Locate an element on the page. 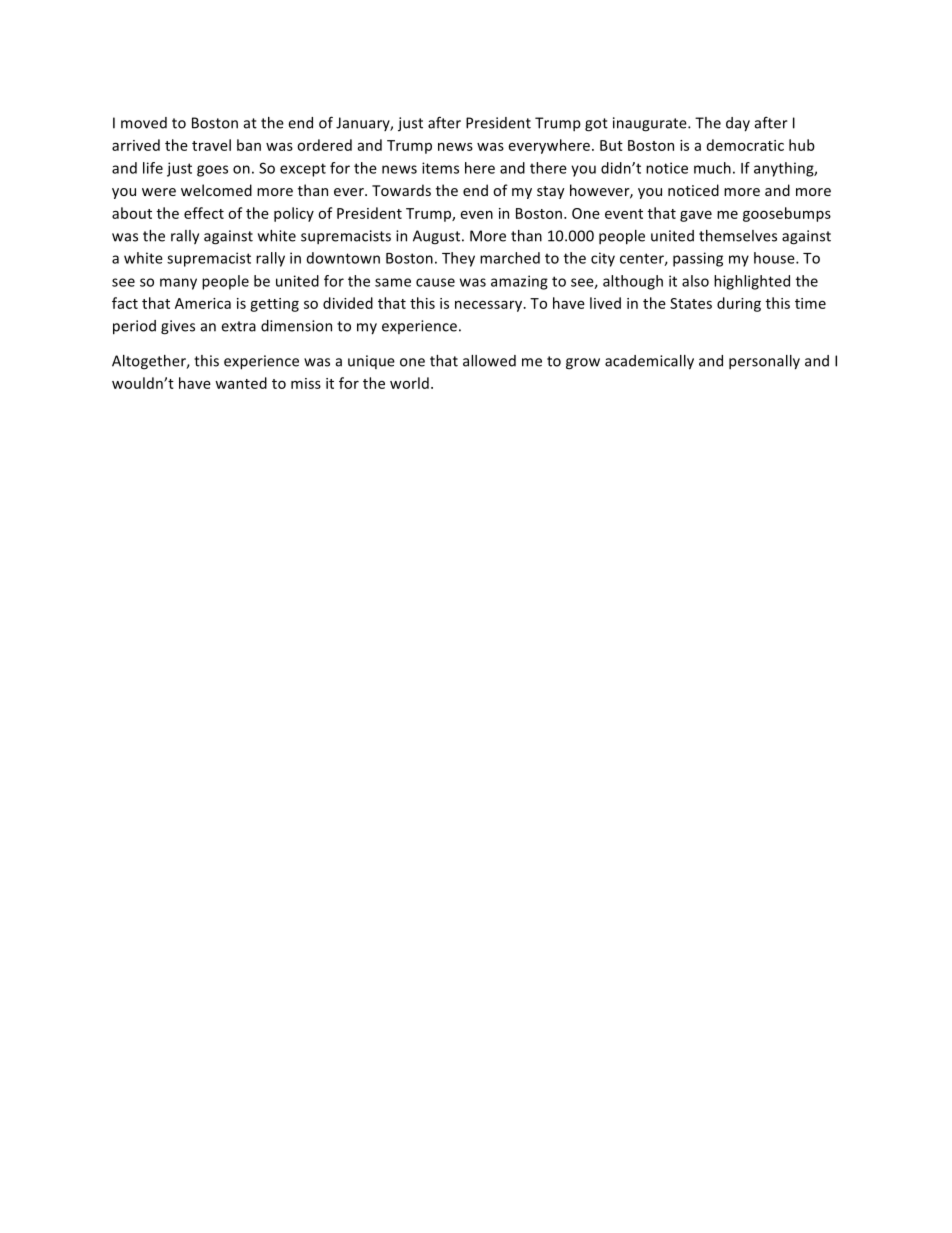 The image size is (952, 1233). welcomed is located at coordinates (216, 190).
